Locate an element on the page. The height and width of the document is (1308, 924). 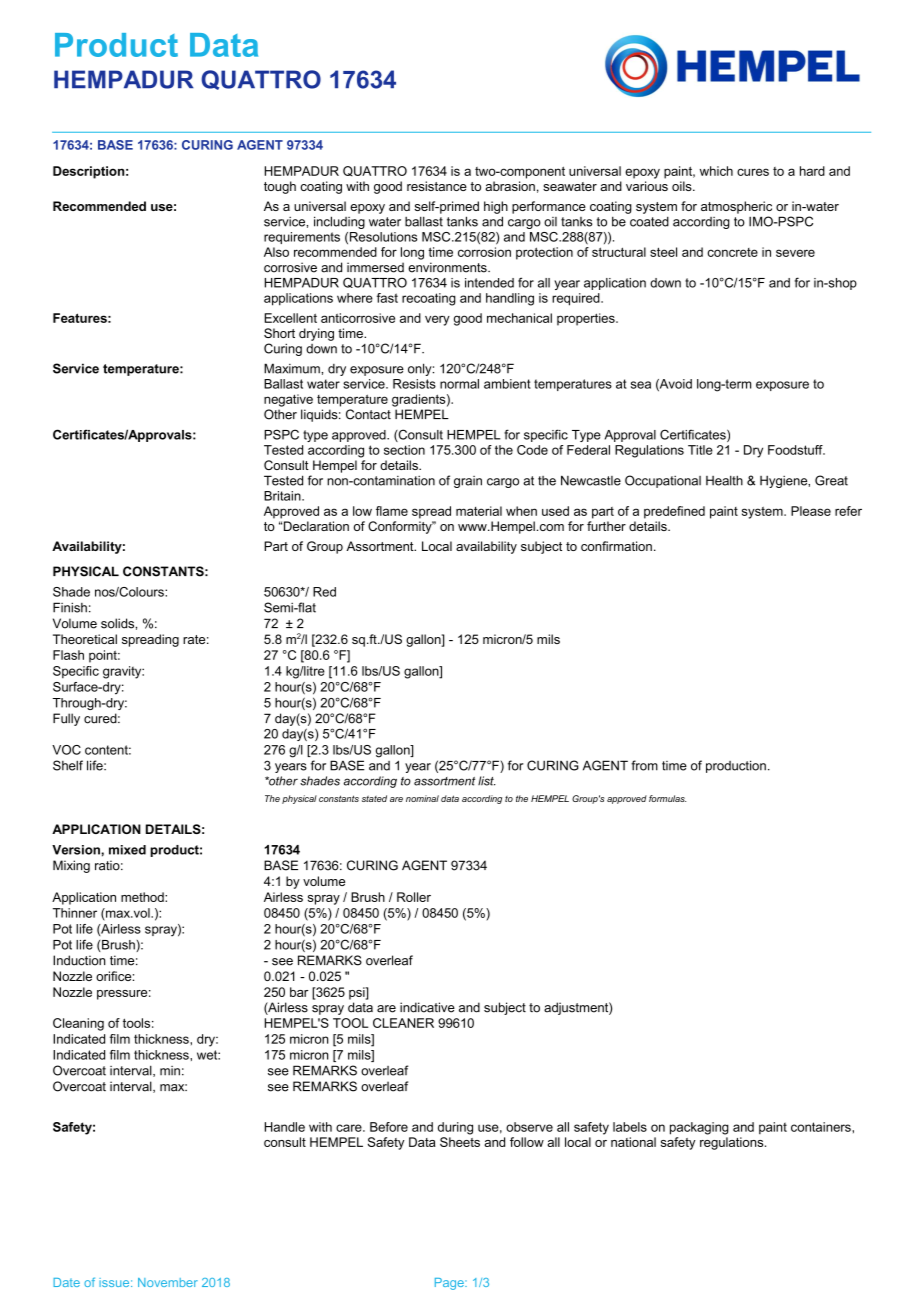
resistance is located at coordinates (437, 186).
